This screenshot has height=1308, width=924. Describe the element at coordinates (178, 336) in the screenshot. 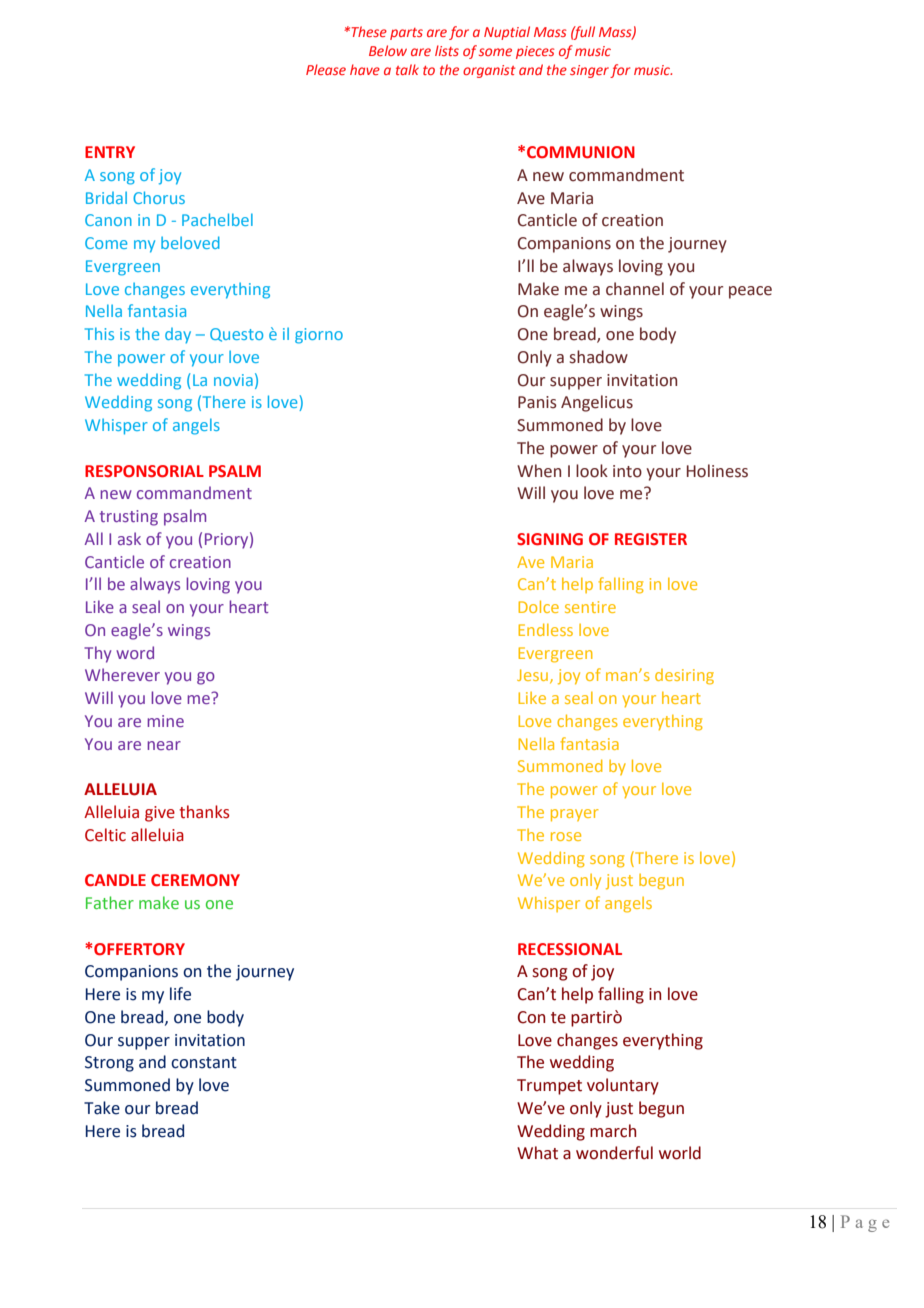

I see `day` at that location.
